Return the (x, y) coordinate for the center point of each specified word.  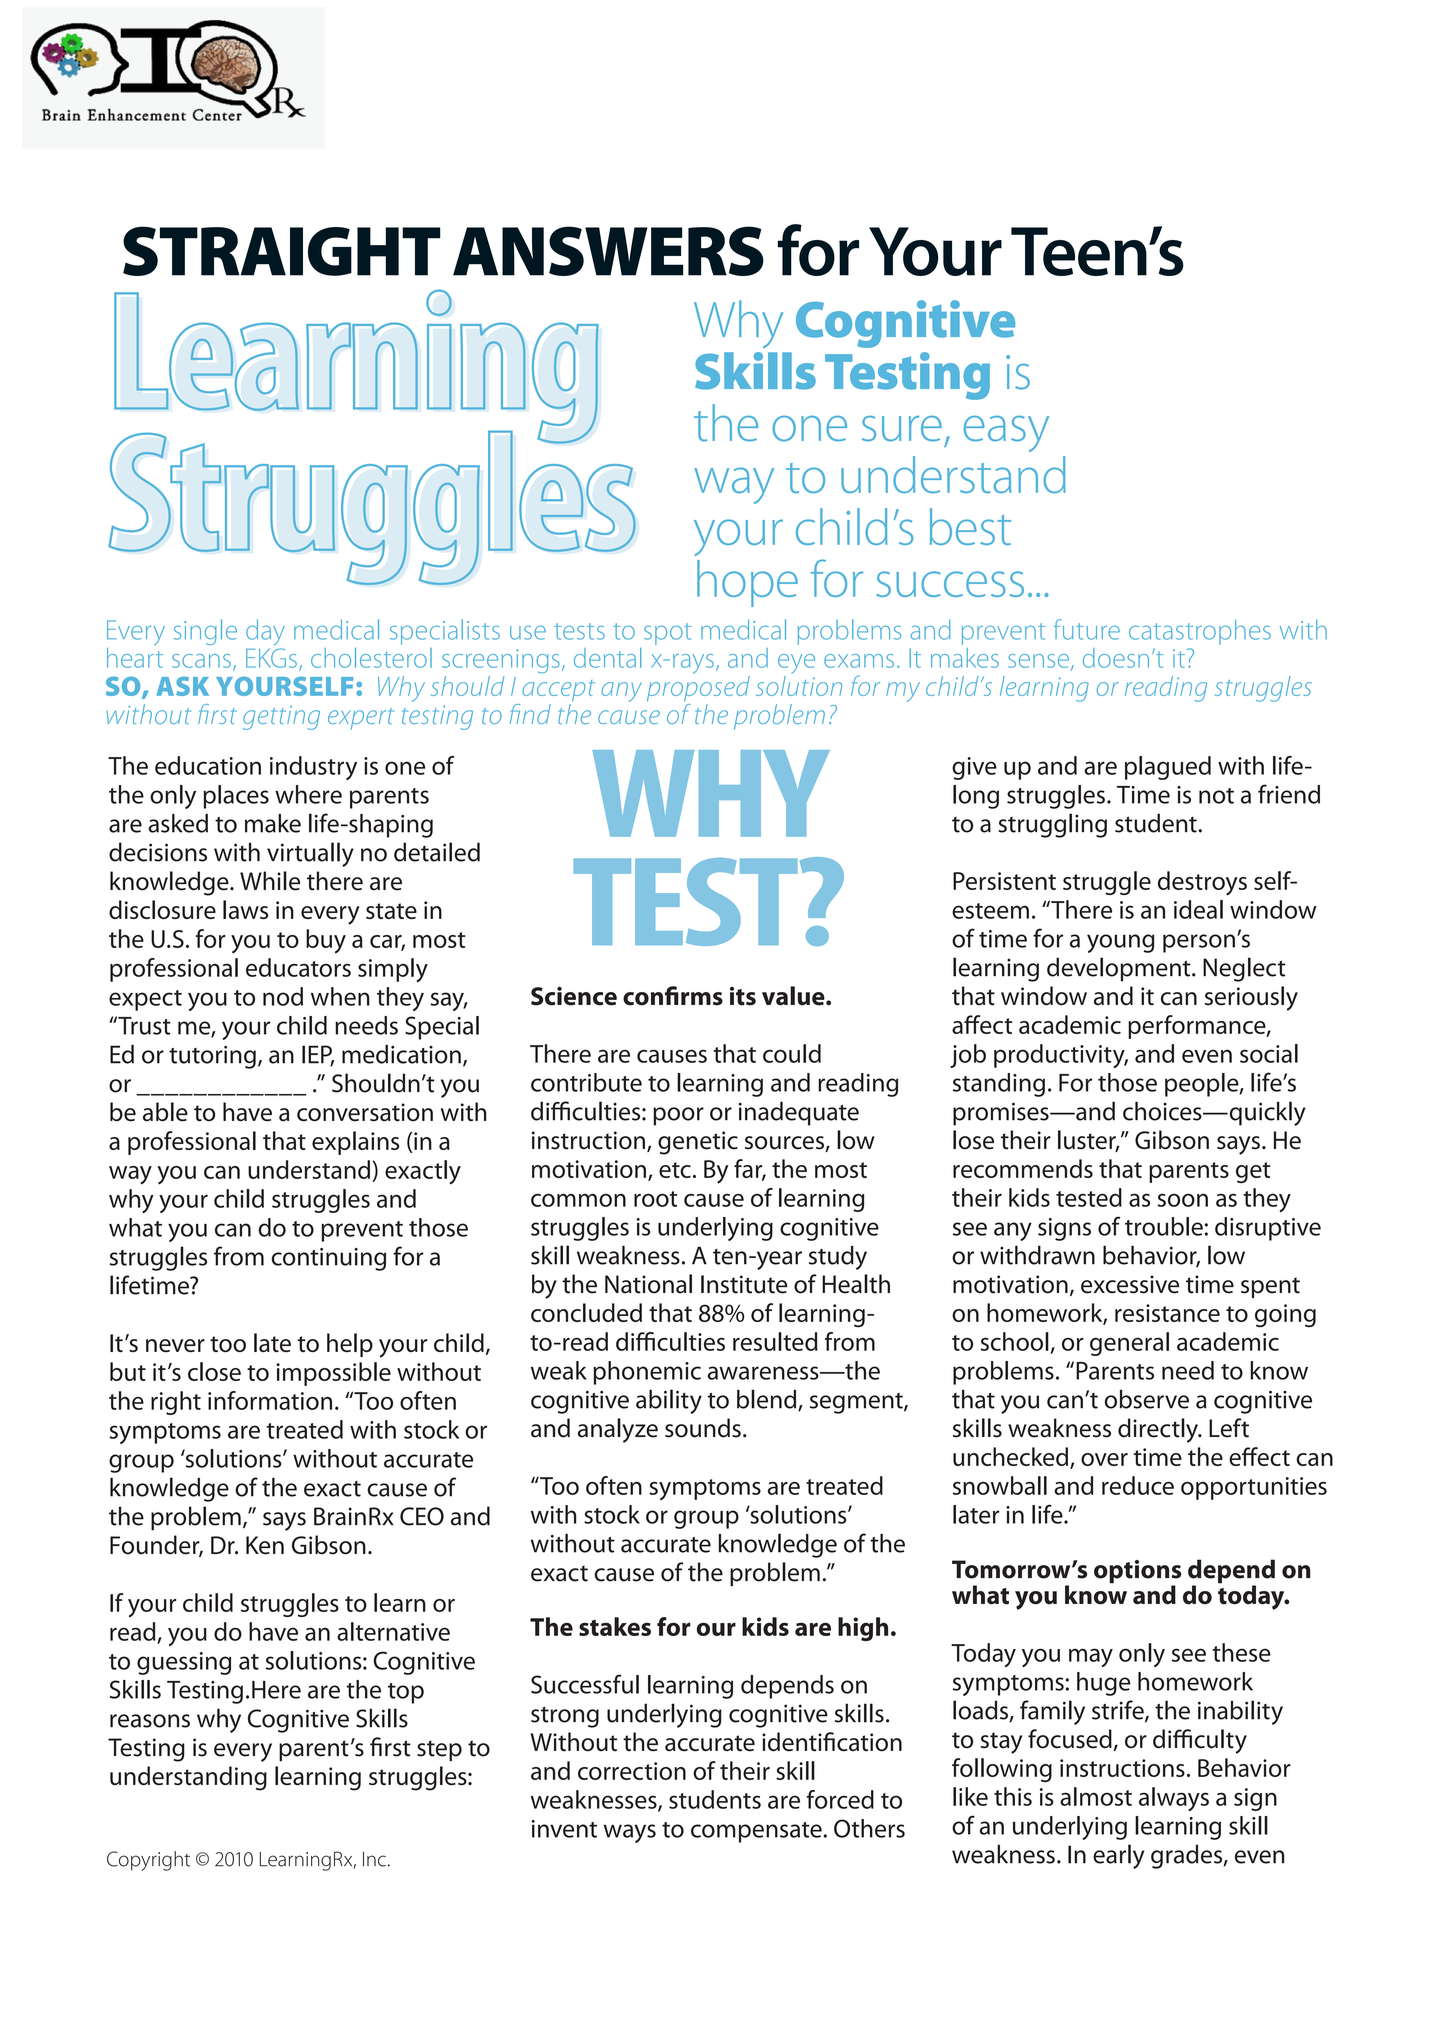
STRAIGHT (282, 251)
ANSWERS (608, 251)
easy (1006, 434)
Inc (374, 1859)
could (792, 1053)
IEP (318, 1055)
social (1269, 1053)
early (1119, 1856)
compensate (757, 1832)
